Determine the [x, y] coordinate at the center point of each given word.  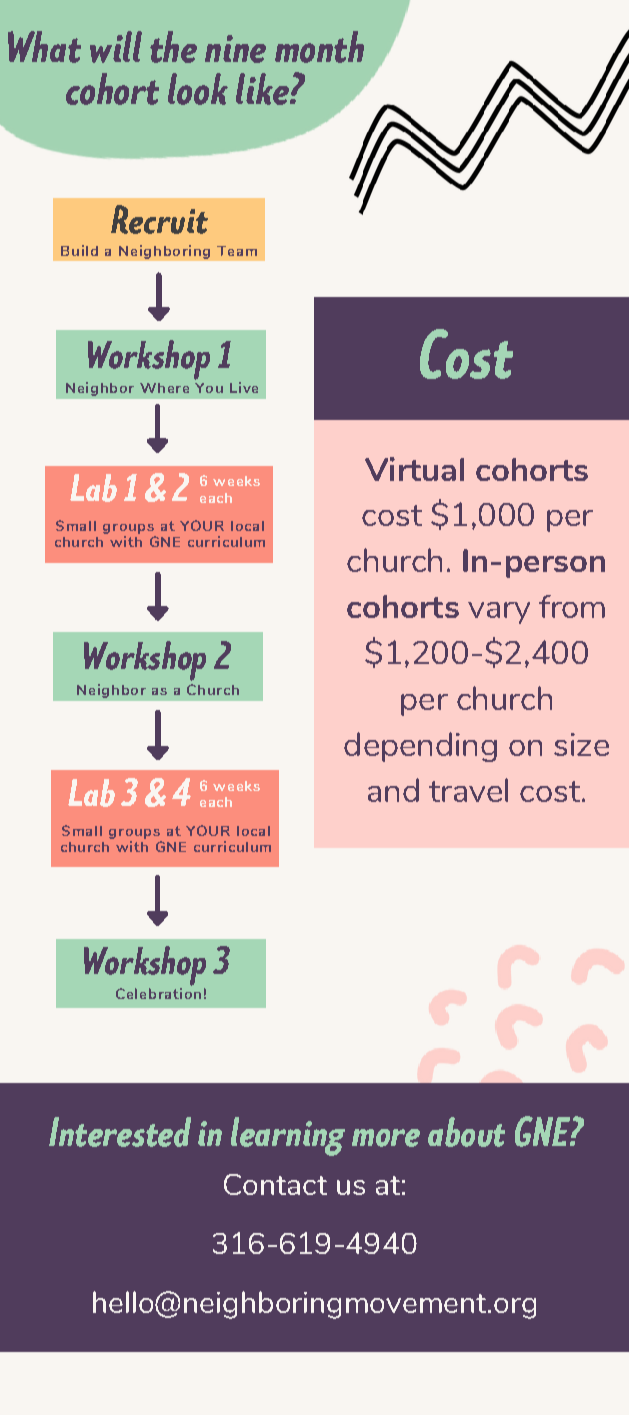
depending [420, 747]
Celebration [158, 992]
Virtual [414, 469]
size [581, 744]
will [116, 47]
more [386, 1138]
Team [237, 251]
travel [468, 790]
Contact [275, 1184]
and [393, 790]
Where [164, 388]
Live [244, 387]
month [319, 47]
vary [499, 613]
